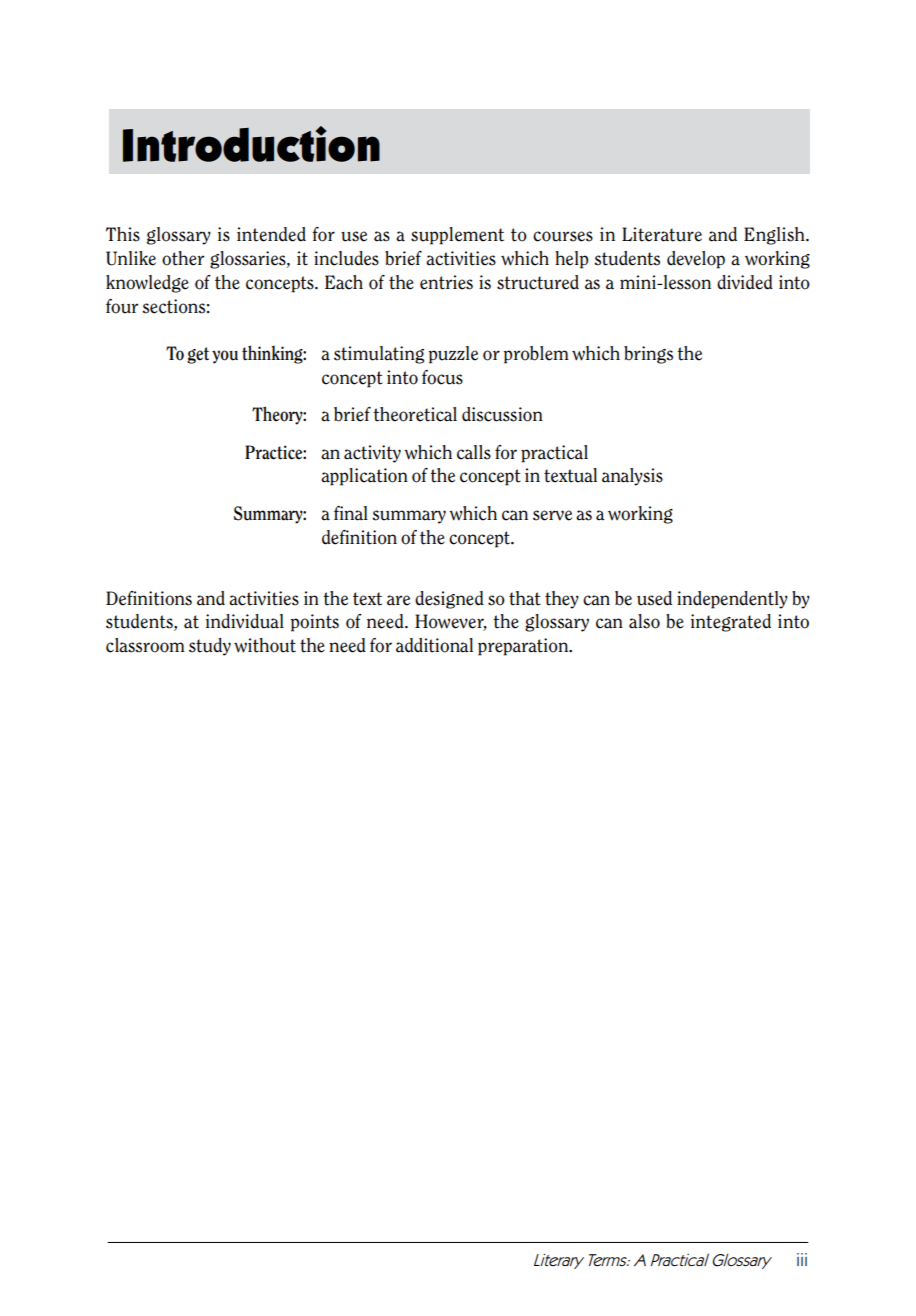 This page has width=916, height=1316. I want to click on entries, so click(446, 282).
